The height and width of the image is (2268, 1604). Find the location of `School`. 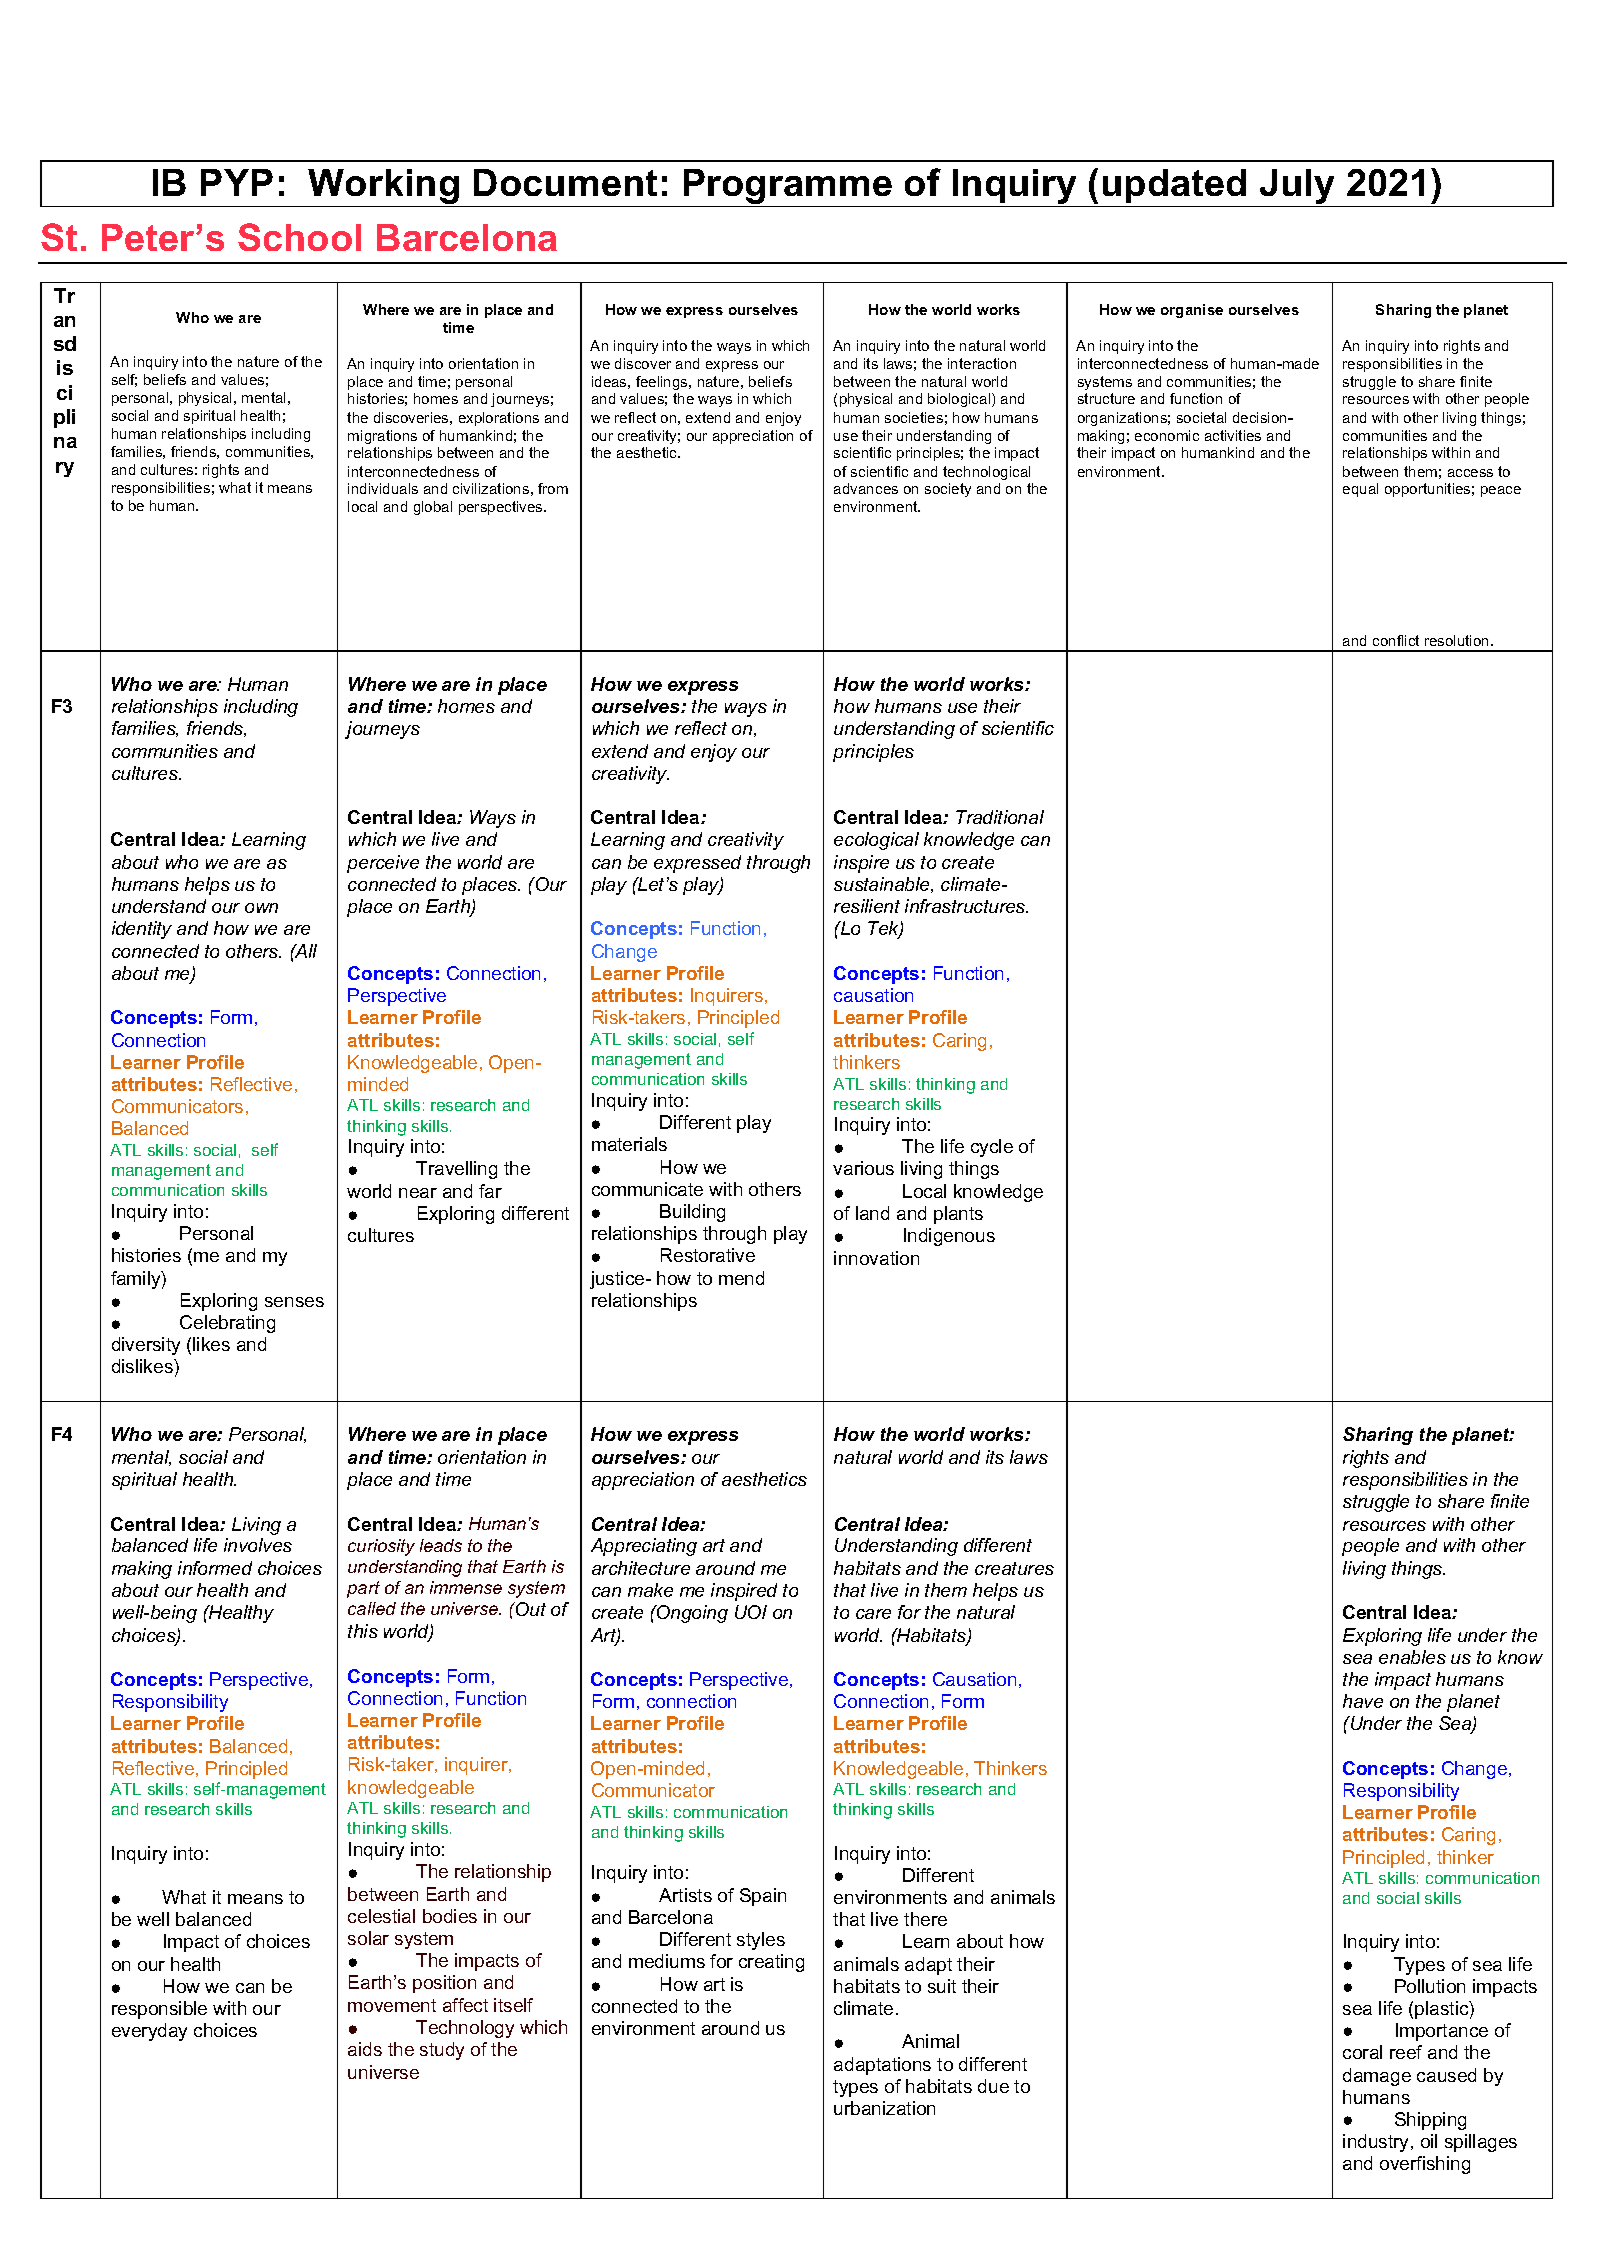

School is located at coordinates (299, 237).
